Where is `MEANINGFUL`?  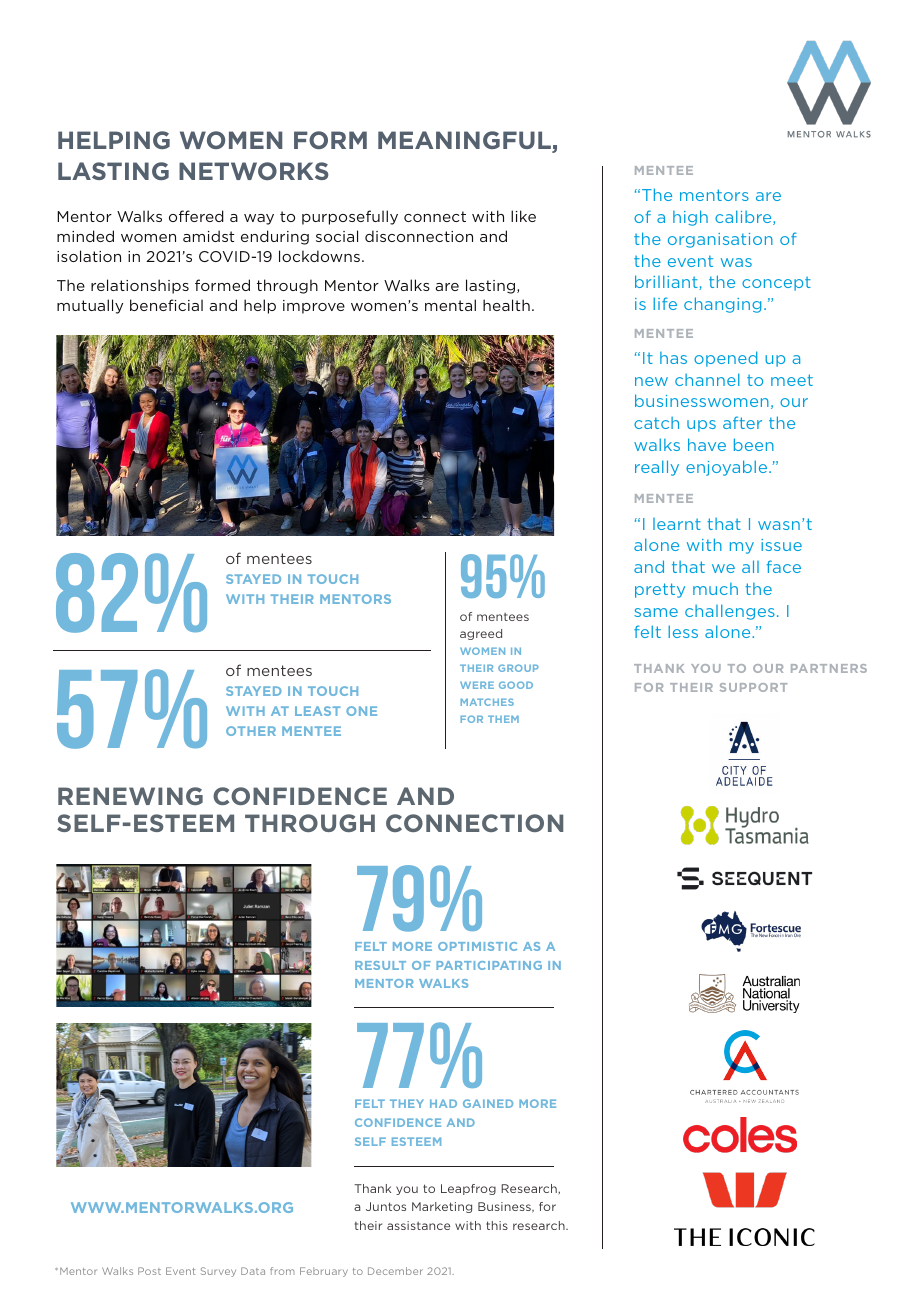
MEANINGFUL is located at coordinates (465, 141).
